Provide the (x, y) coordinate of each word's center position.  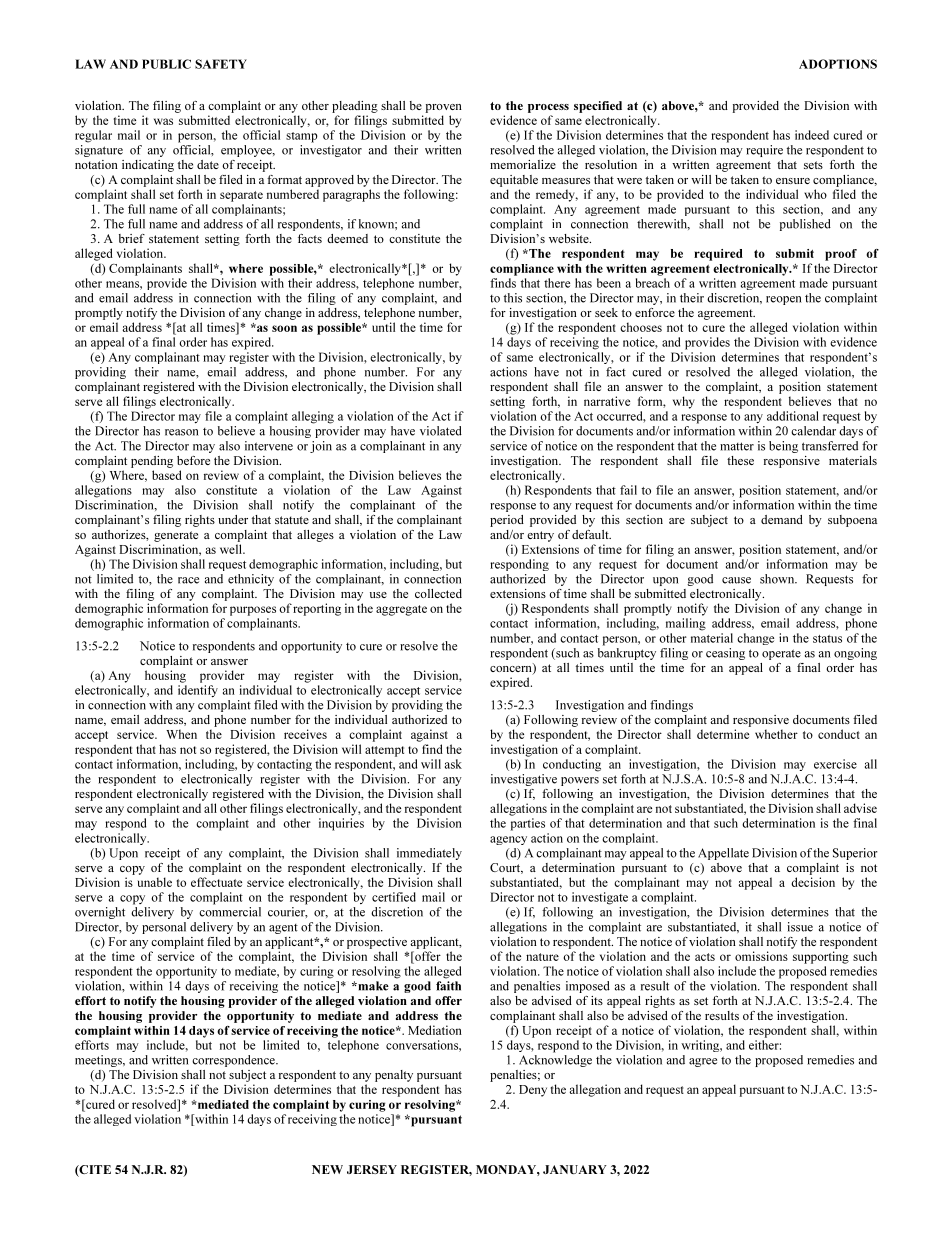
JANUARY (575, 1169)
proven (444, 108)
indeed (812, 135)
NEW (327, 1169)
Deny (533, 1091)
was (163, 121)
